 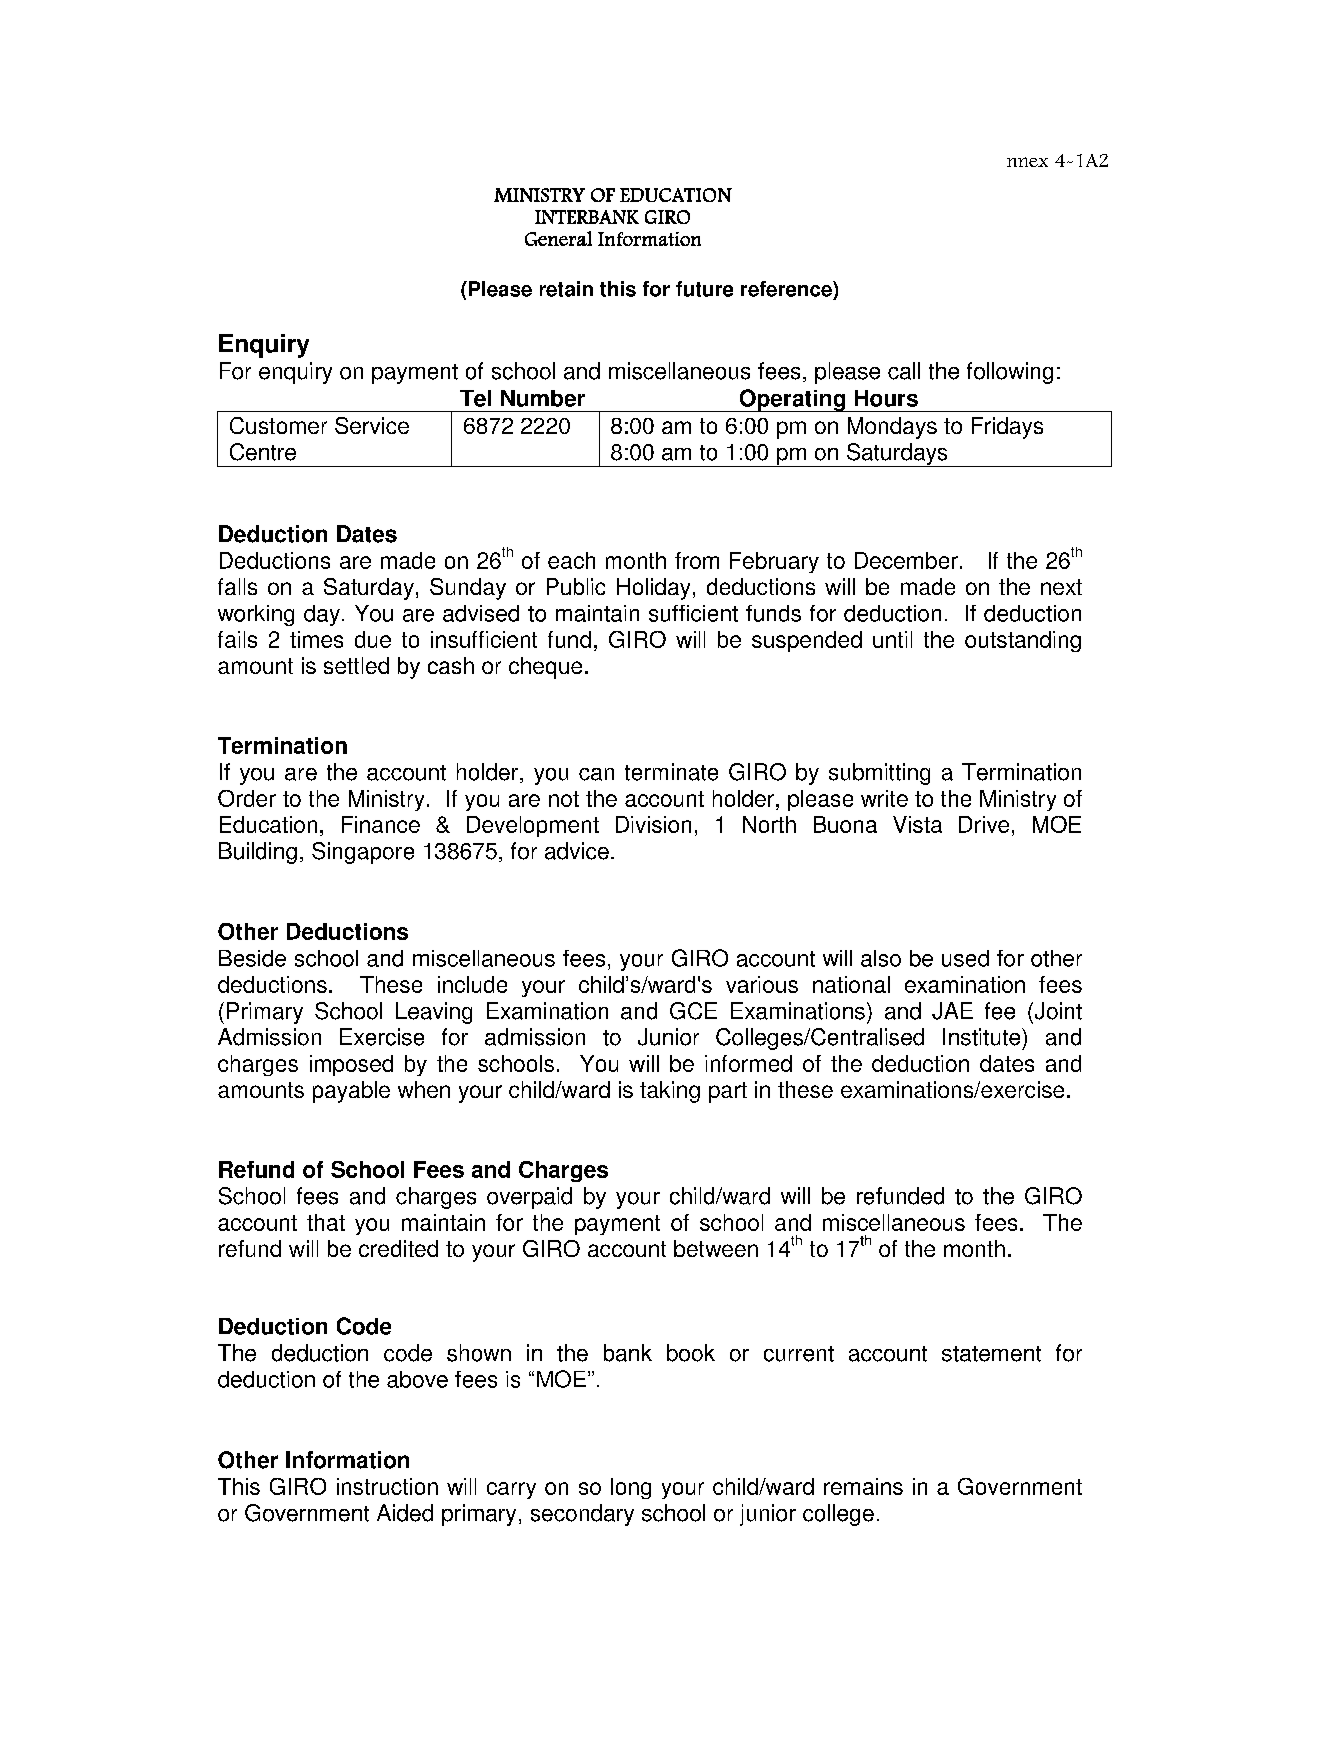 I want to click on Institute, so click(x=983, y=1037).
